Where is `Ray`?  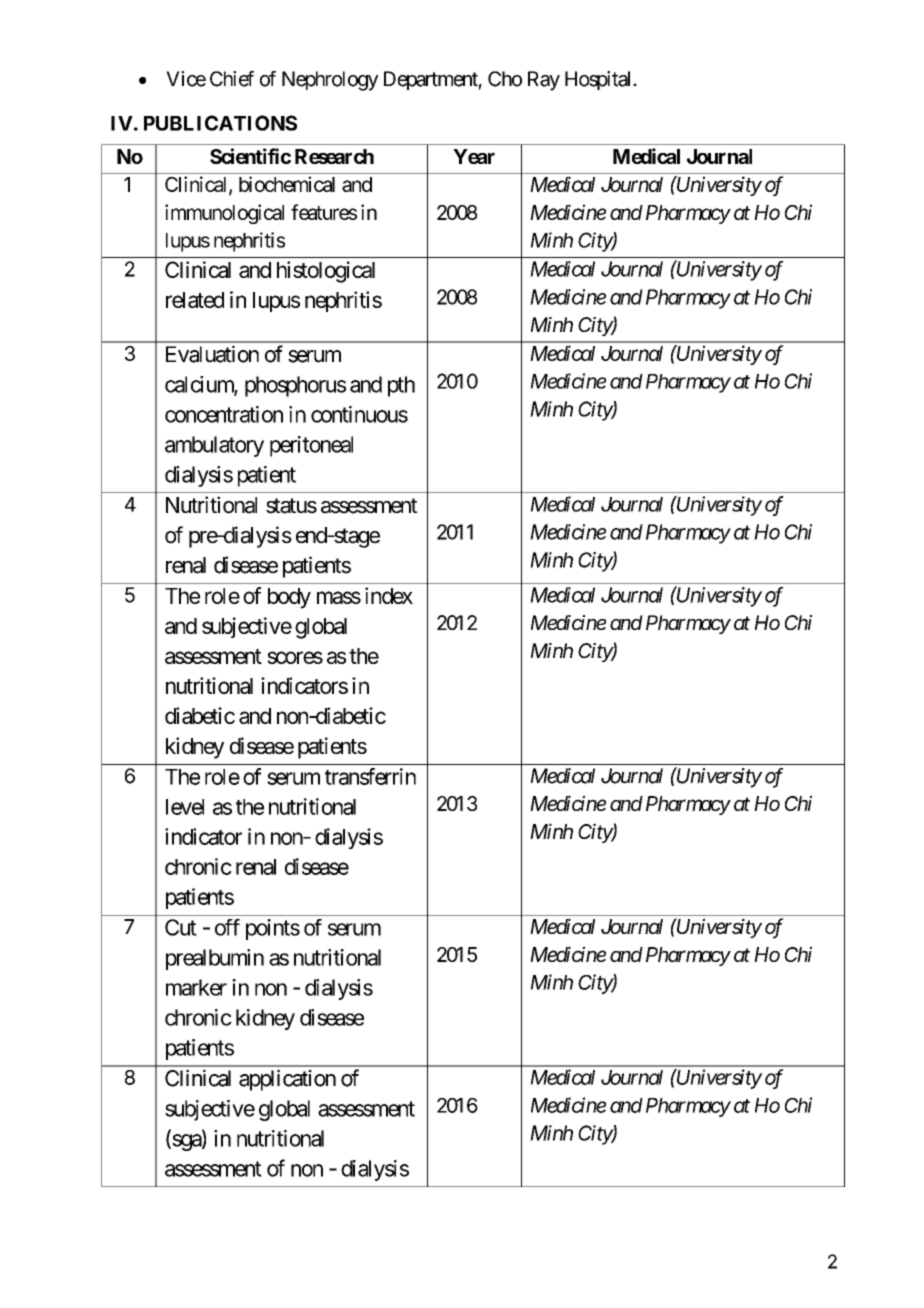
Ray is located at coordinates (544, 81).
